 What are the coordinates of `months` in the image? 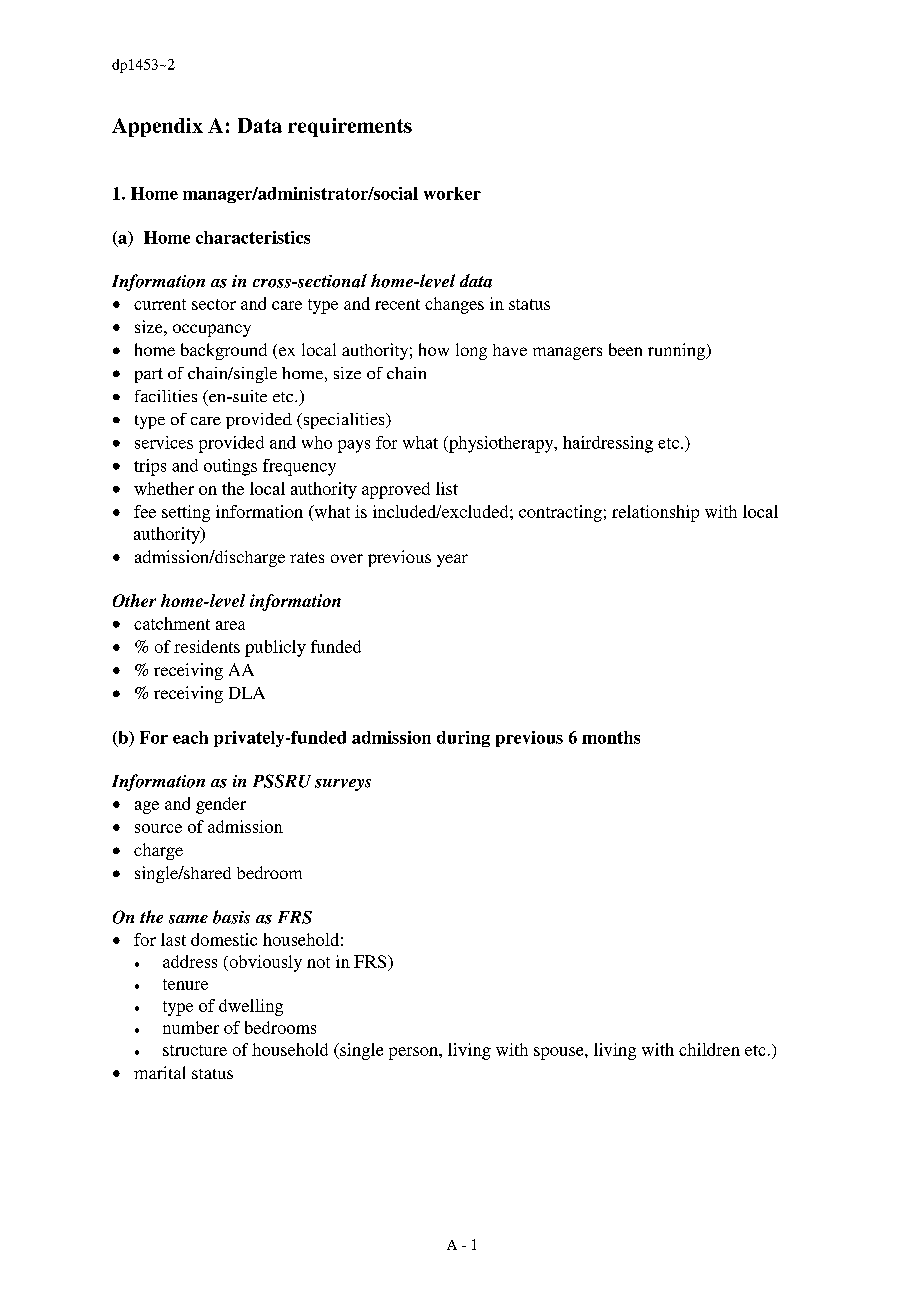 It's located at (611, 737).
